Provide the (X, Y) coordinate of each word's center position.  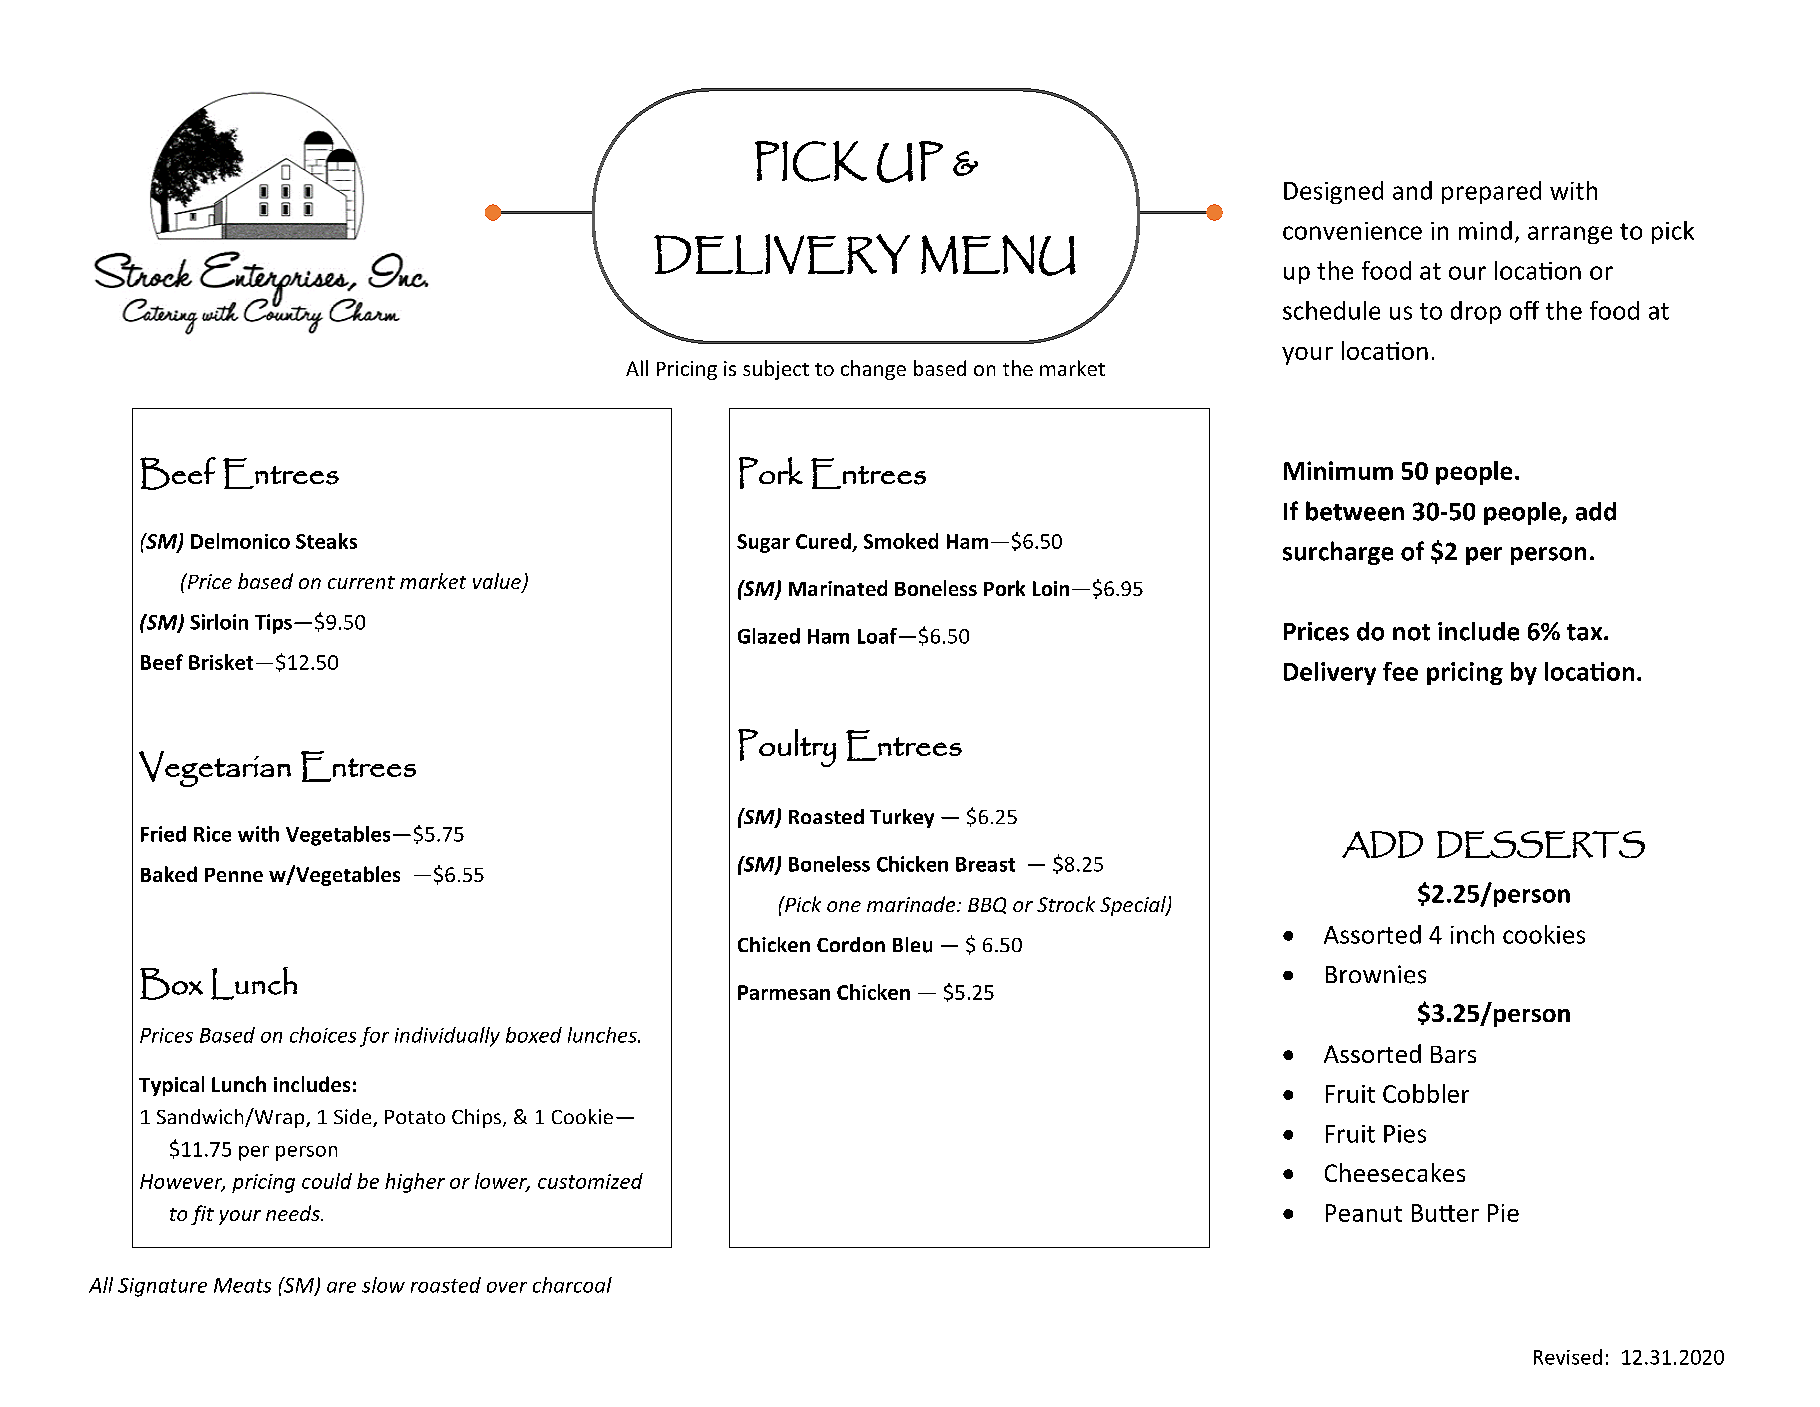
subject (776, 370)
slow (383, 1285)
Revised (1568, 1357)
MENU (998, 255)
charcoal (572, 1285)
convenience (1352, 231)
